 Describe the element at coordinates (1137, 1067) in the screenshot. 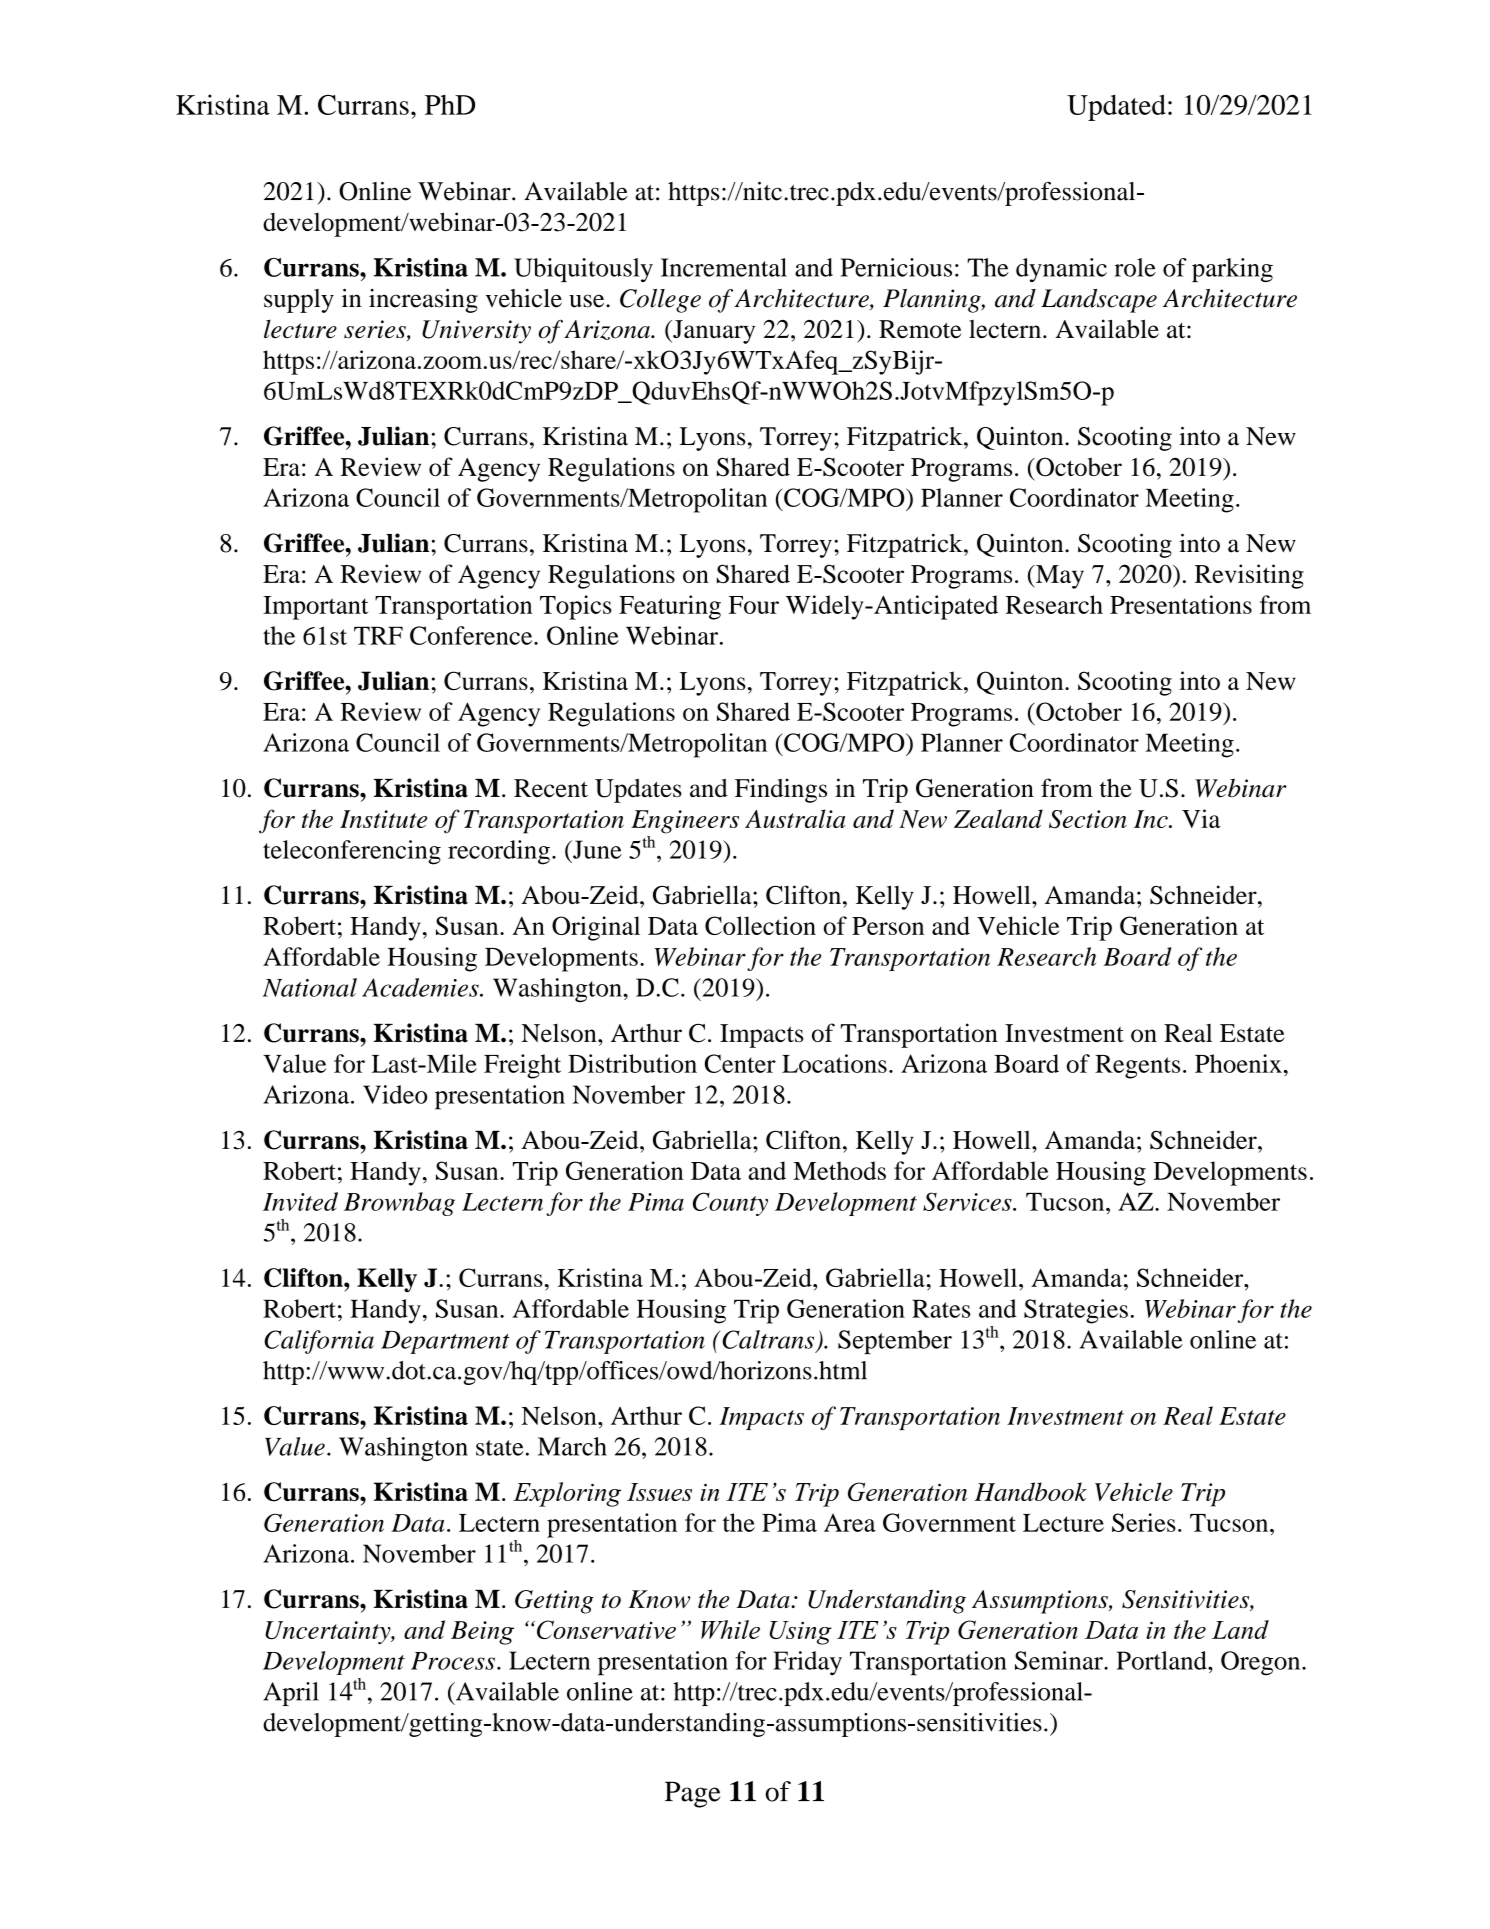

I see `Regents` at that location.
